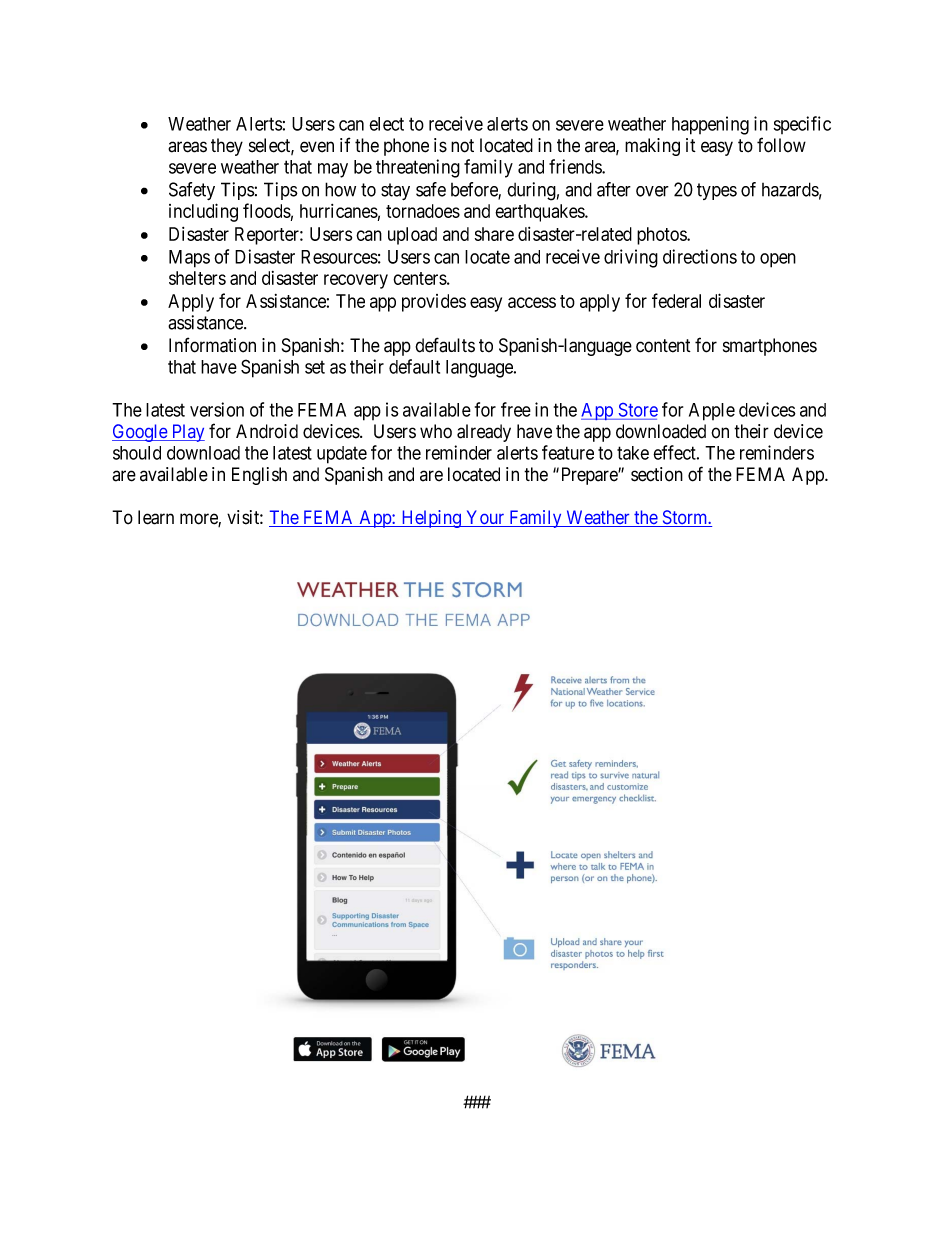  I want to click on free, so click(516, 409).
